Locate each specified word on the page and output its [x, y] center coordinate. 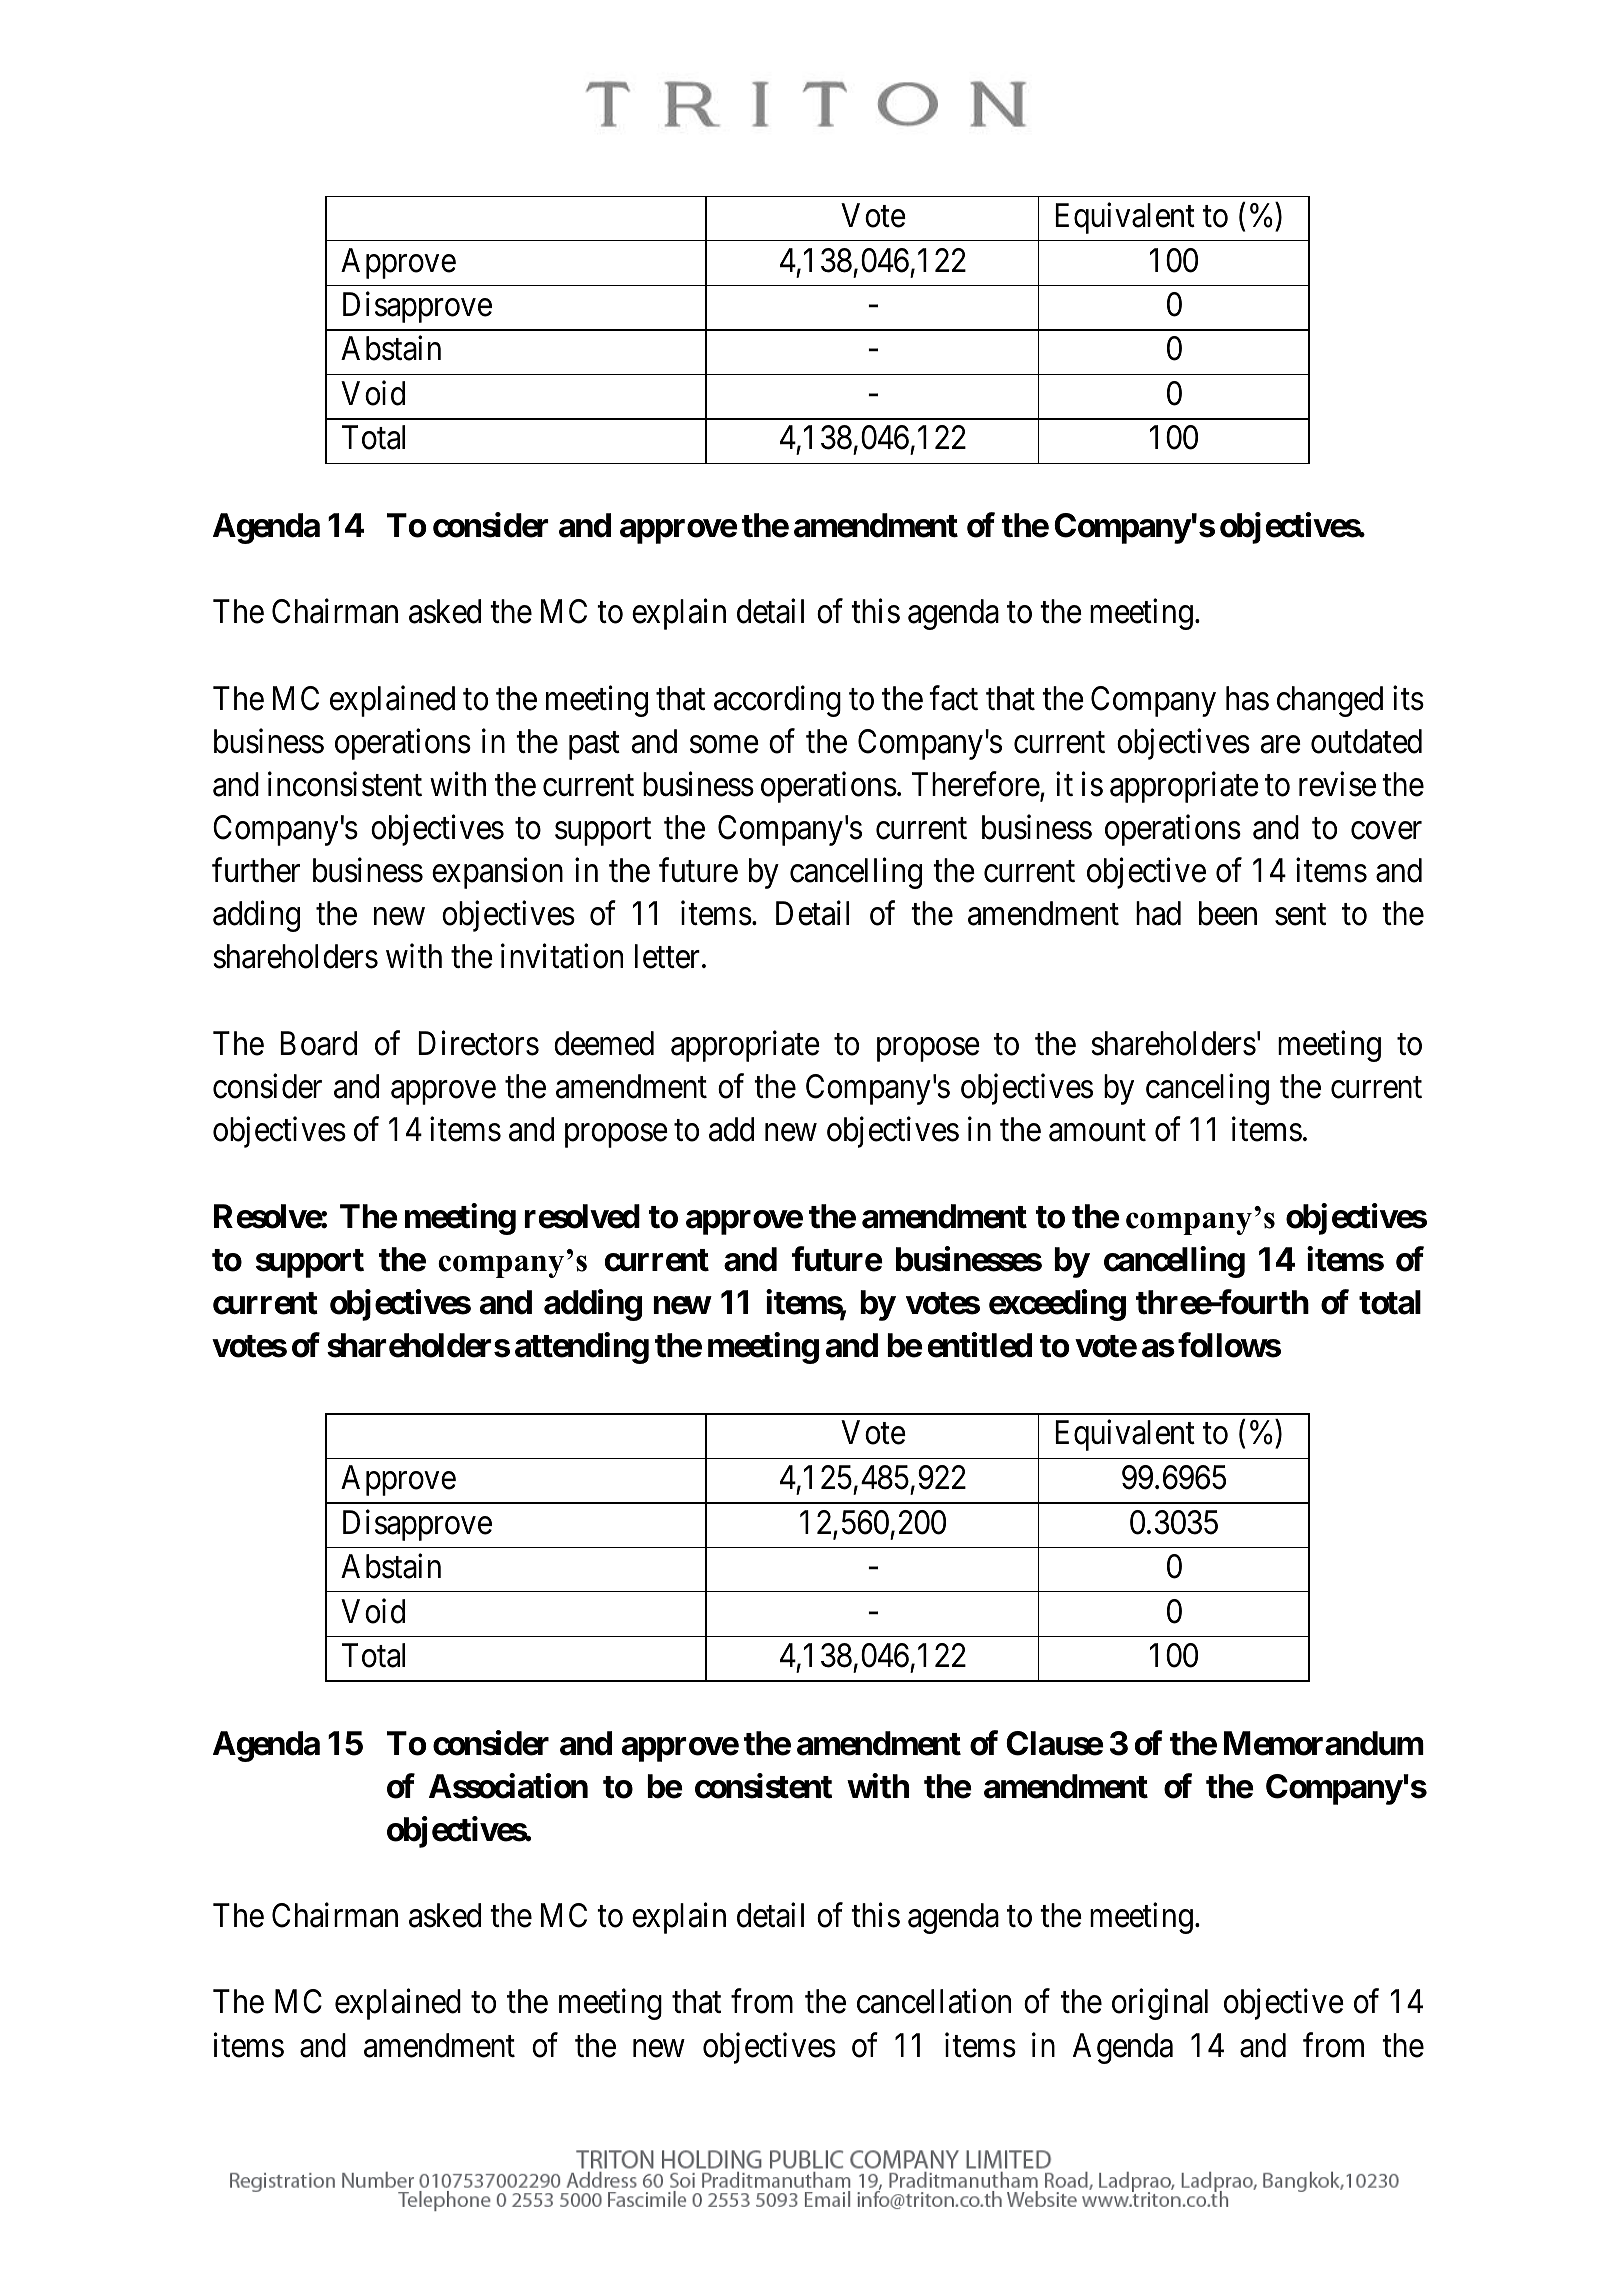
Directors [478, 1043]
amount [1097, 1131]
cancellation [934, 2001]
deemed [604, 1043]
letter [669, 956]
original [1160, 2004]
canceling [1207, 1089]
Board [318, 1043]
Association [508, 1786]
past [594, 746]
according [777, 701]
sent [1300, 915]
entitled [980, 1345]
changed [1330, 701]
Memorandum [1324, 1743]
